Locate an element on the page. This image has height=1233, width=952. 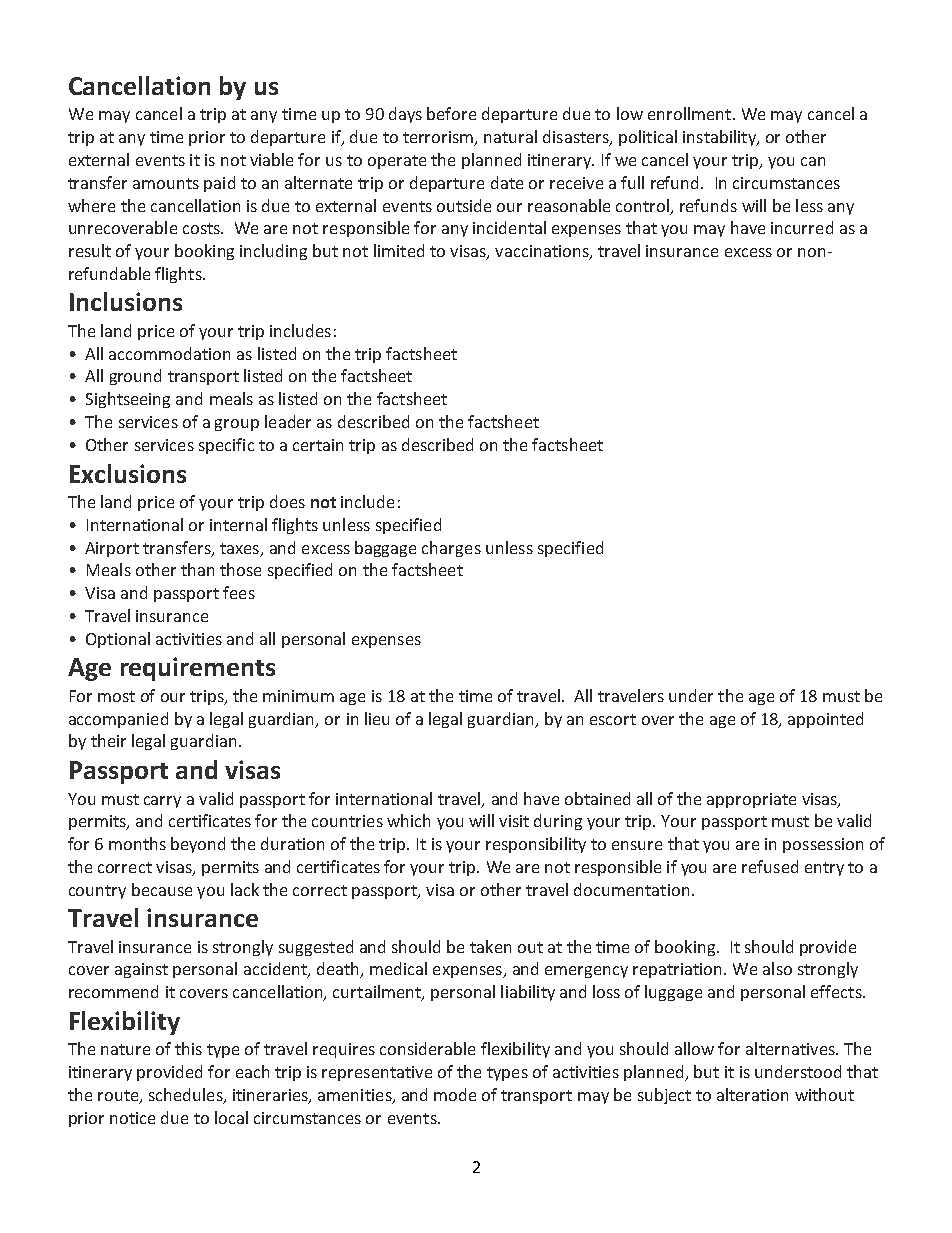
alteration is located at coordinates (752, 1094).
